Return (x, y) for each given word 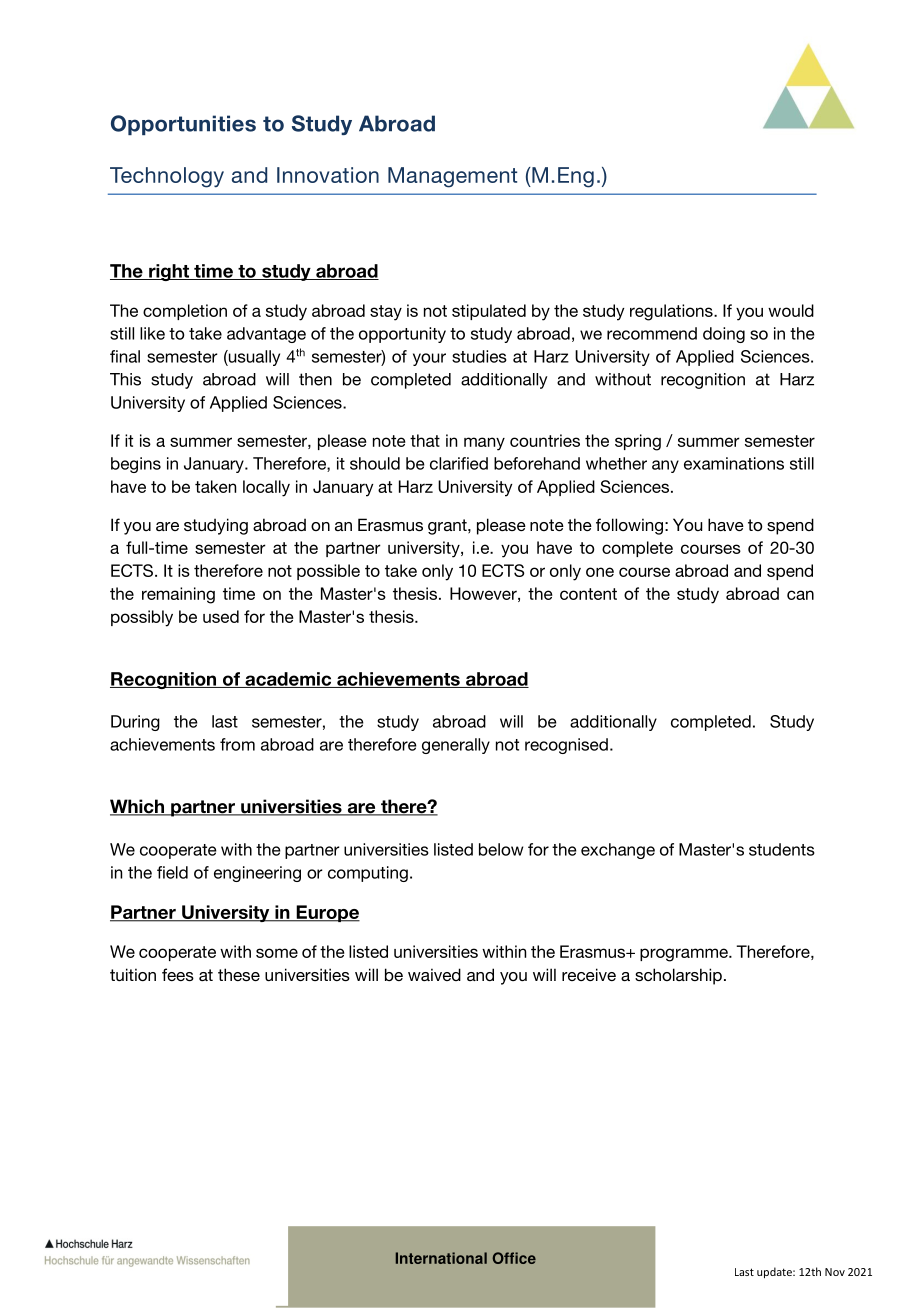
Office (514, 1258)
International (441, 1258)
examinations (734, 463)
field (172, 872)
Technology (167, 177)
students (782, 849)
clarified (459, 463)
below (501, 849)
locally (266, 488)
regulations (672, 312)
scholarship (678, 976)
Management (452, 177)
